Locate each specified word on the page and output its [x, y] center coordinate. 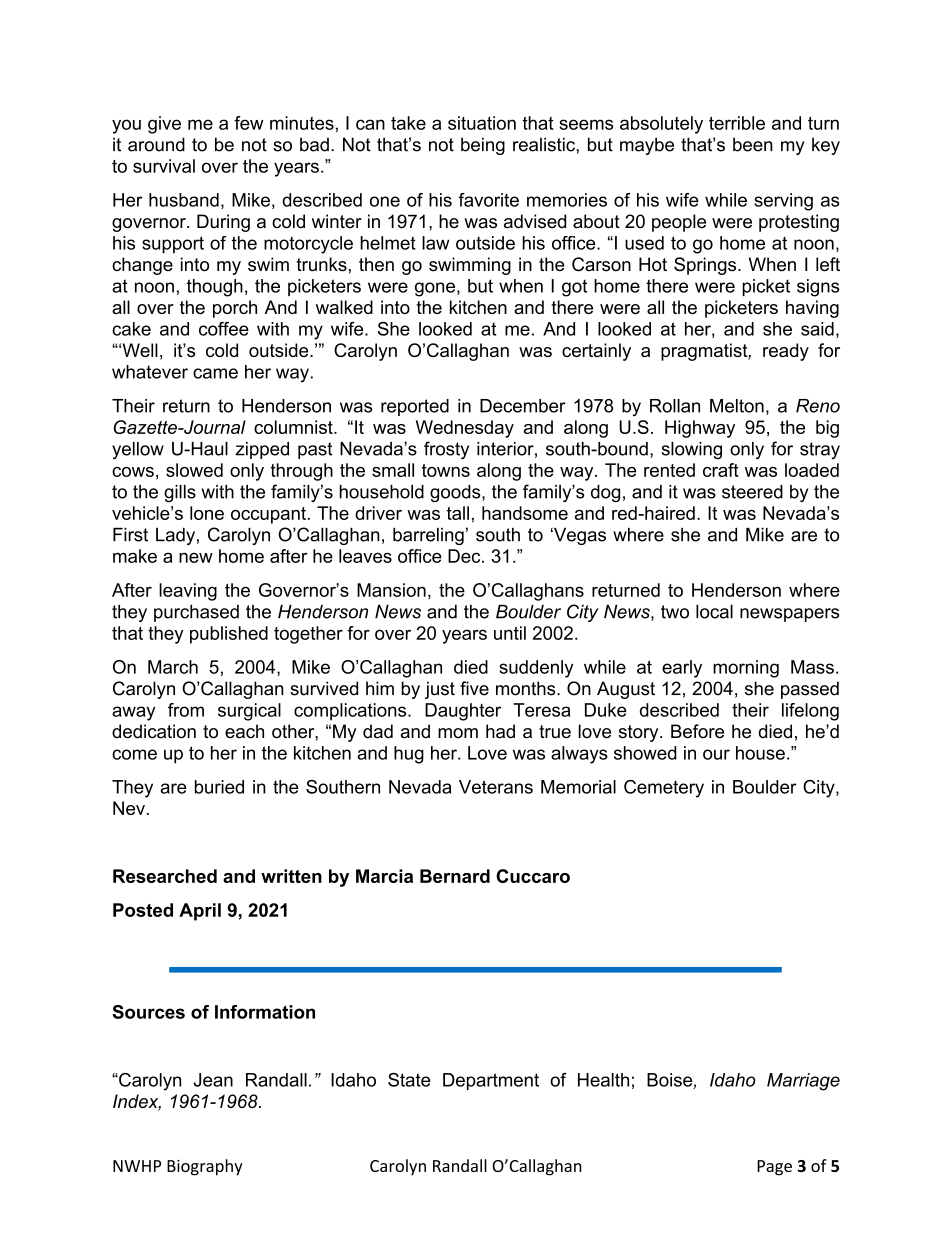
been [753, 144]
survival [164, 166]
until [510, 633]
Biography [205, 1167]
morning [746, 669]
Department [491, 1081]
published [229, 635]
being [483, 146]
